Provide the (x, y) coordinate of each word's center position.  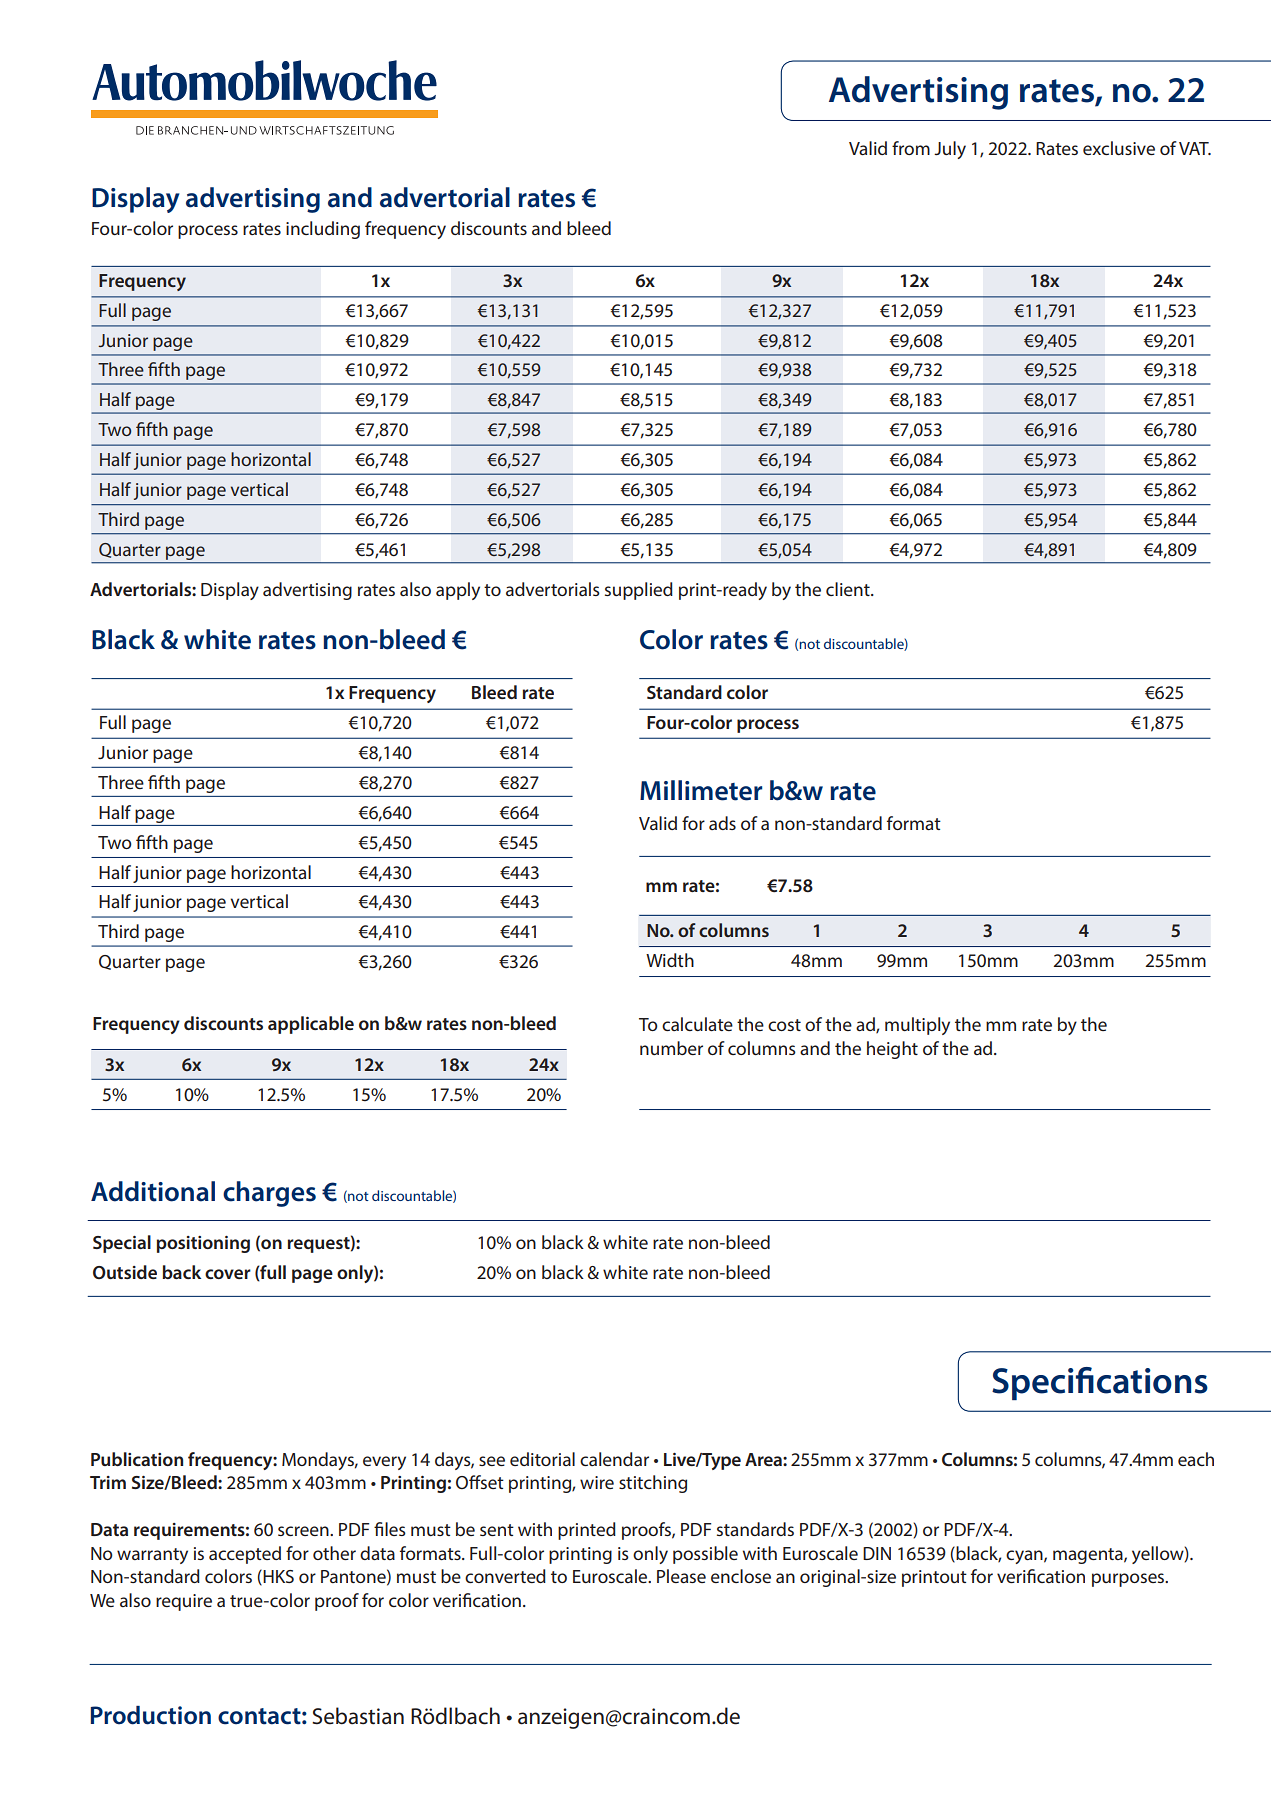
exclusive (1119, 148)
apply (458, 591)
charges (269, 1194)
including (323, 230)
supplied (639, 591)
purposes (1129, 1580)
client (849, 589)
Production (151, 1715)
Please (681, 1576)
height (892, 1050)
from (911, 148)
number (671, 1048)
